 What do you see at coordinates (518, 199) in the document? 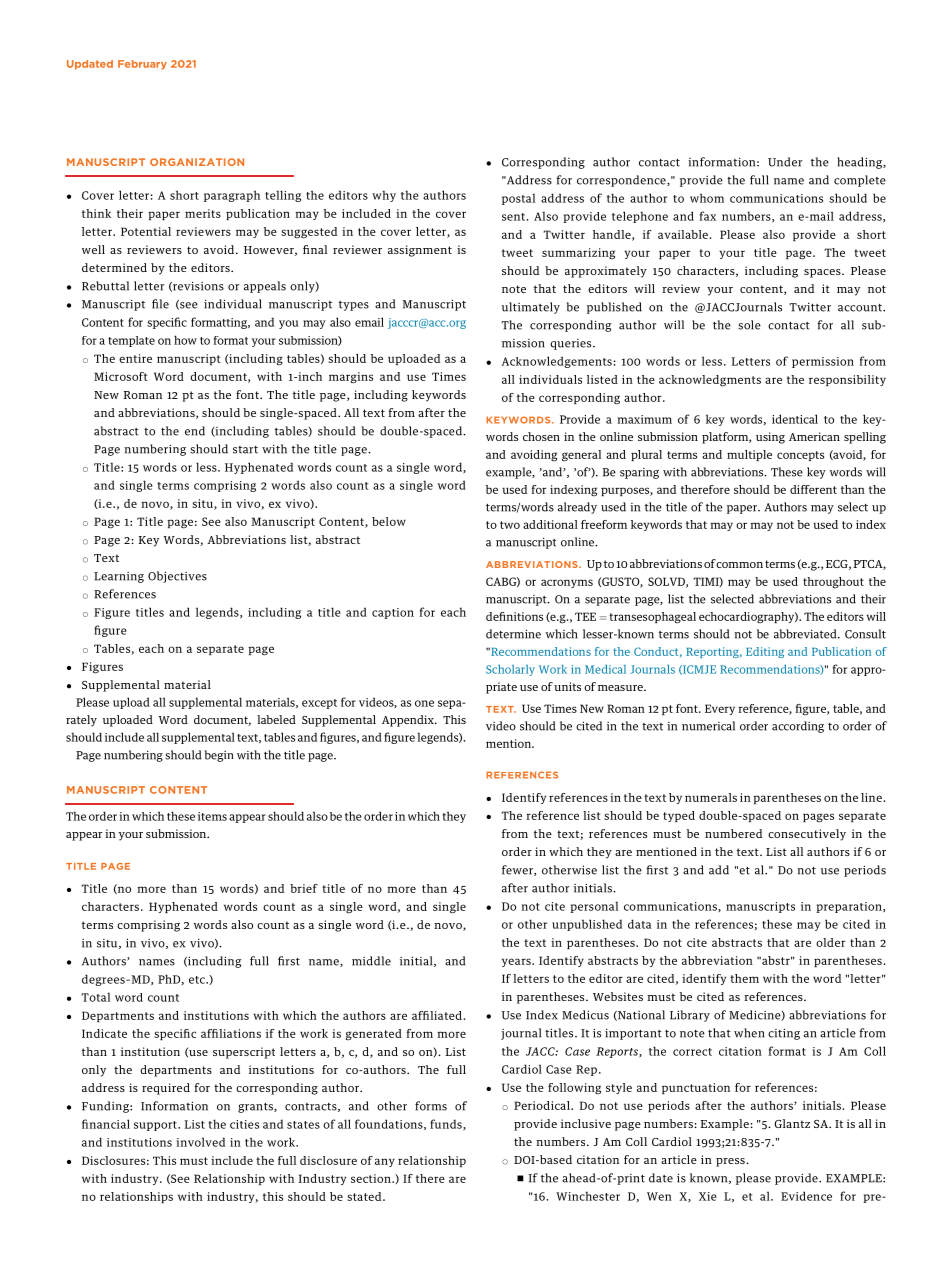
I see `postal` at bounding box center [518, 199].
